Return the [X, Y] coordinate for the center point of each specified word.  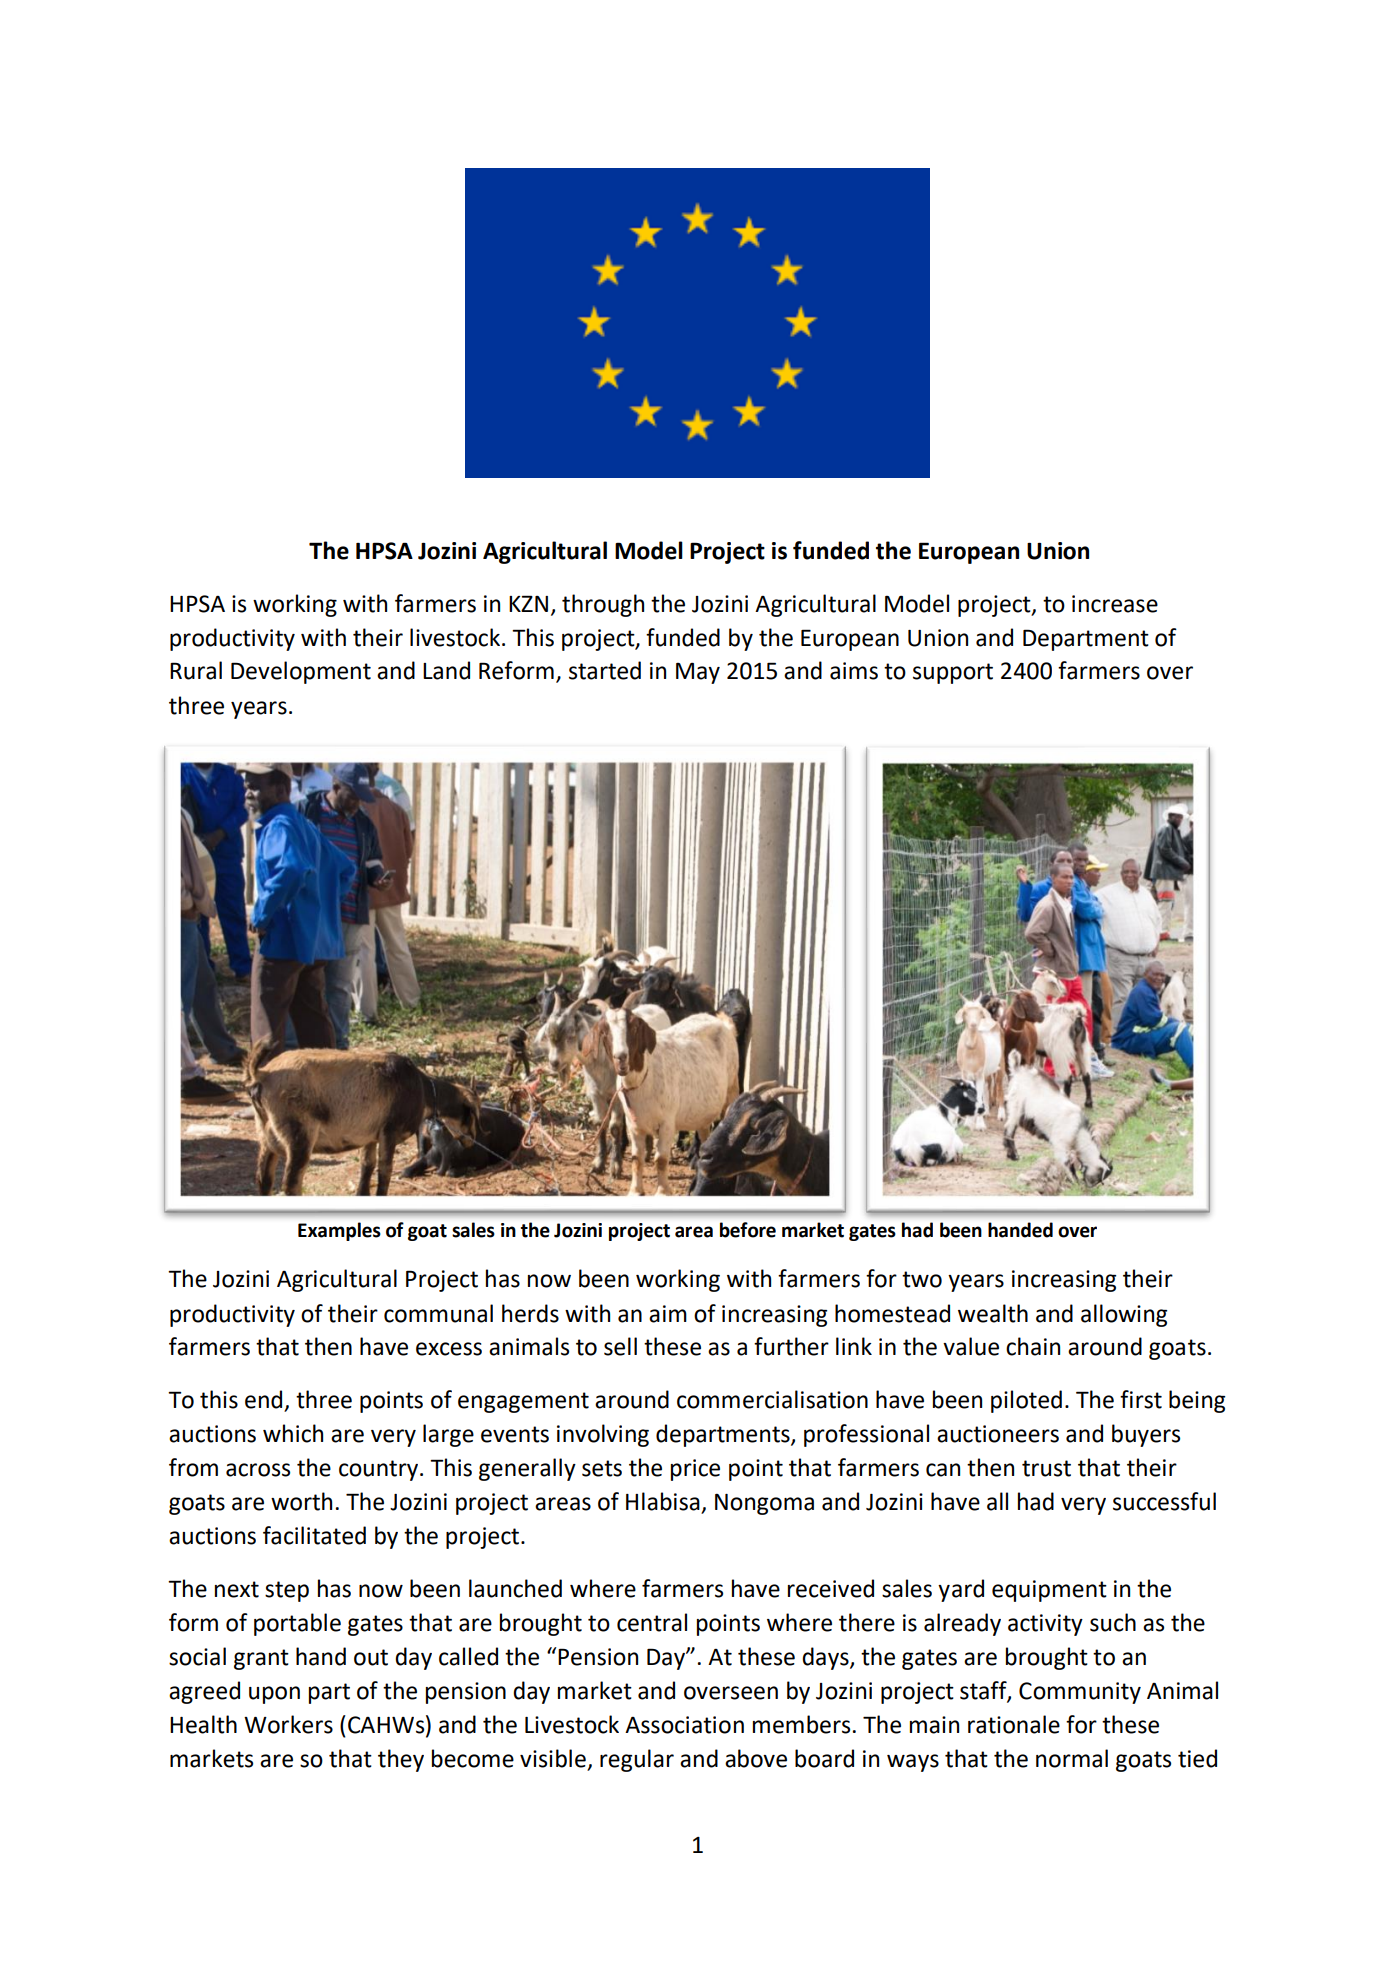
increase [1115, 604]
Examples [339, 1231]
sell [620, 1346]
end [263, 1399]
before [748, 1230]
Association [684, 1725]
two [922, 1279]
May [698, 673]
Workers [288, 1724]
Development [301, 672]
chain [1033, 1346]
